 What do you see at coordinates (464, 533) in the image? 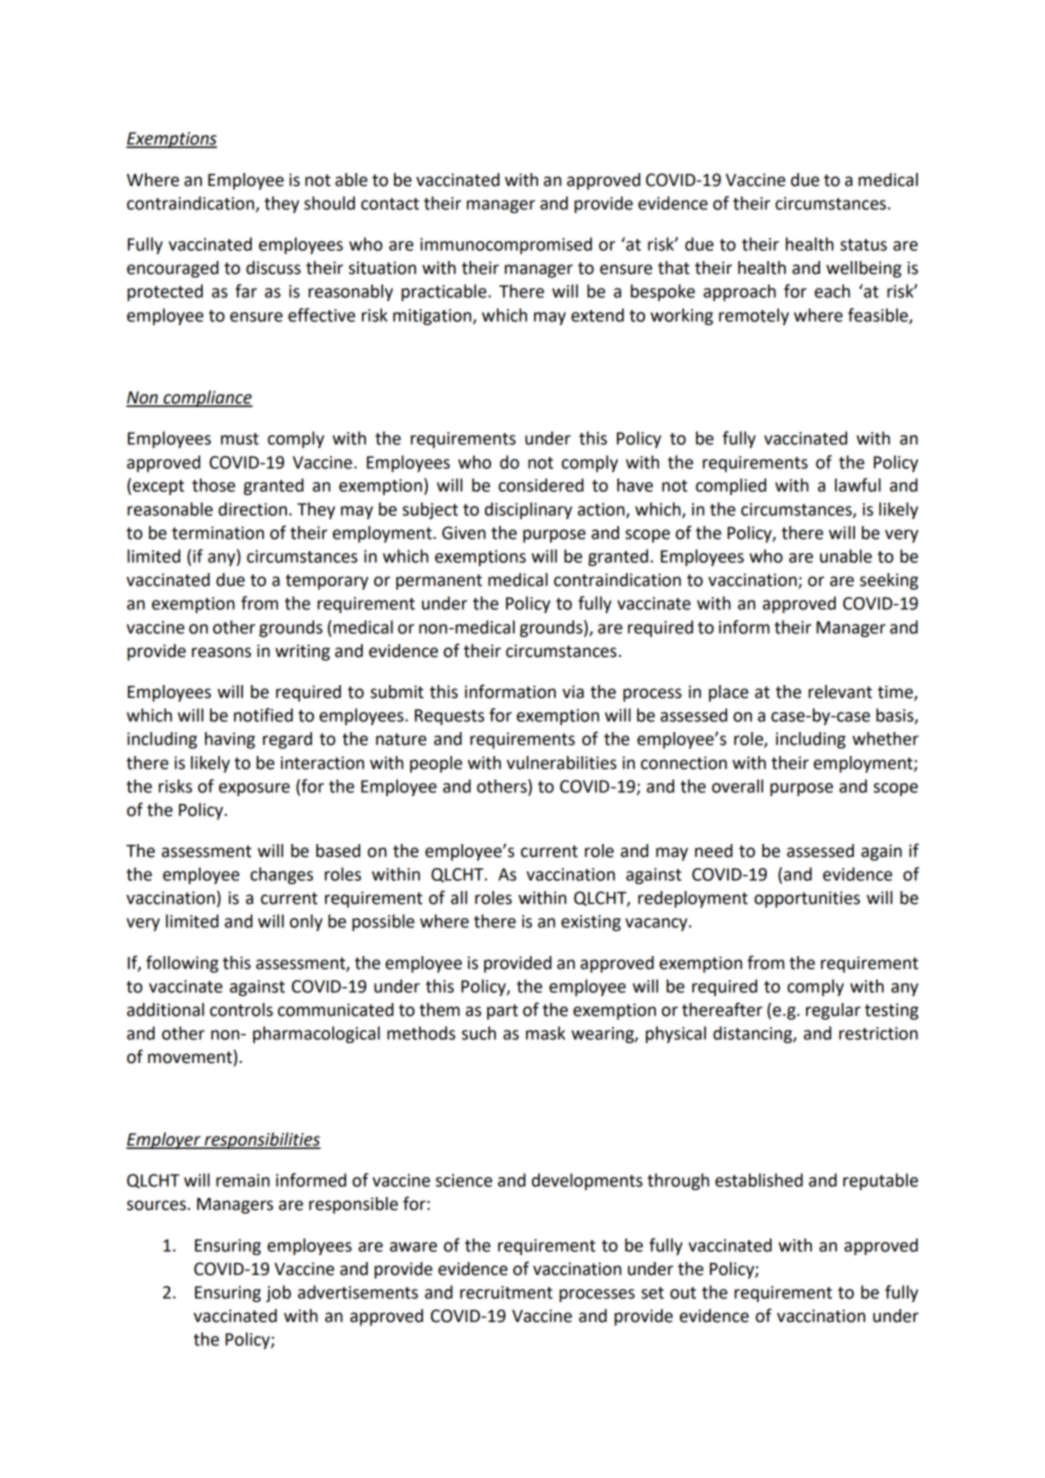
I see `Given` at bounding box center [464, 533].
